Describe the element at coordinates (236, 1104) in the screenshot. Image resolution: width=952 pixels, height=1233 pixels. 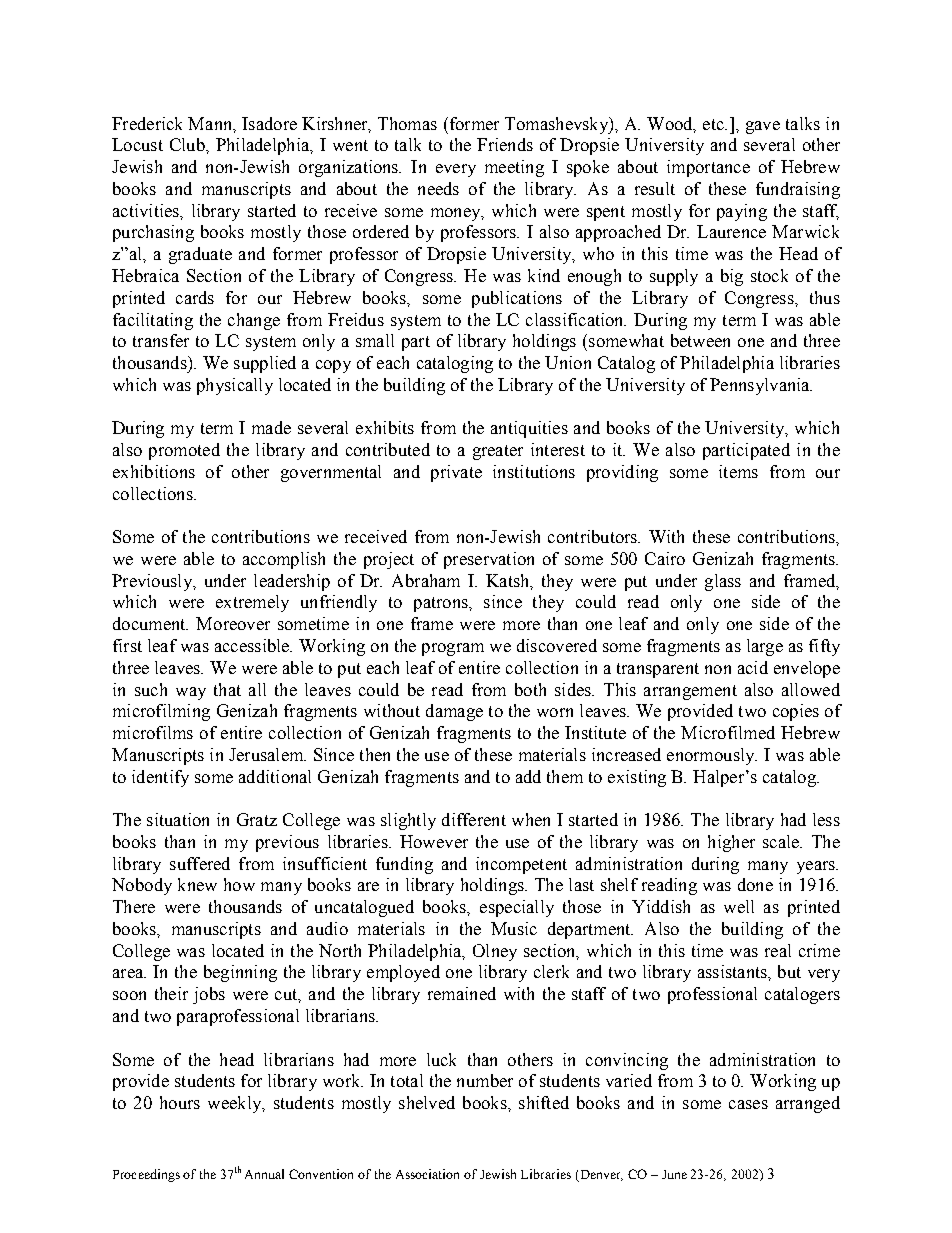
I see `weekly` at that location.
